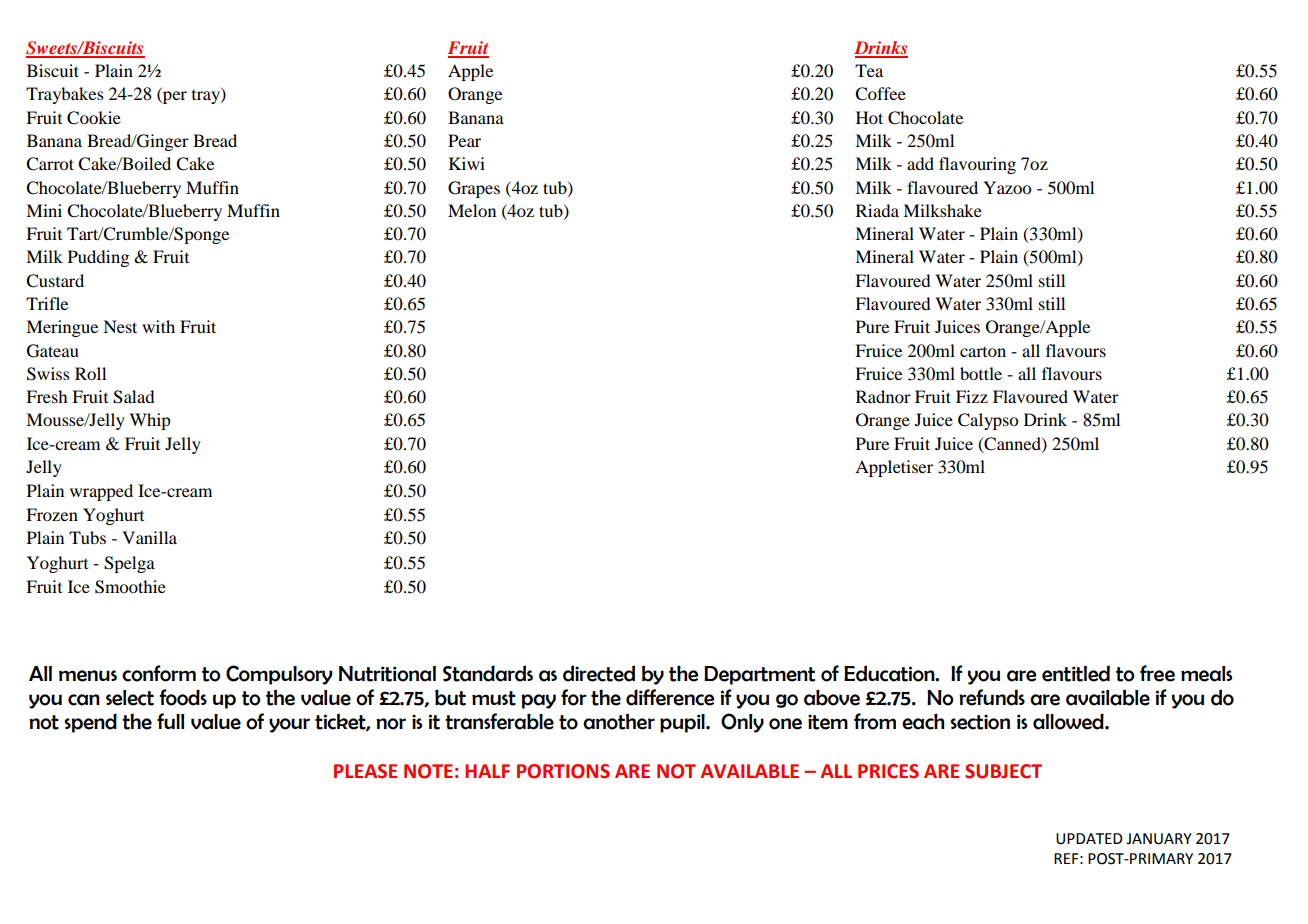 Image resolution: width=1308 pixels, height=924 pixels. Describe the element at coordinates (988, 421) in the screenshot. I see `Calypso` at that location.
